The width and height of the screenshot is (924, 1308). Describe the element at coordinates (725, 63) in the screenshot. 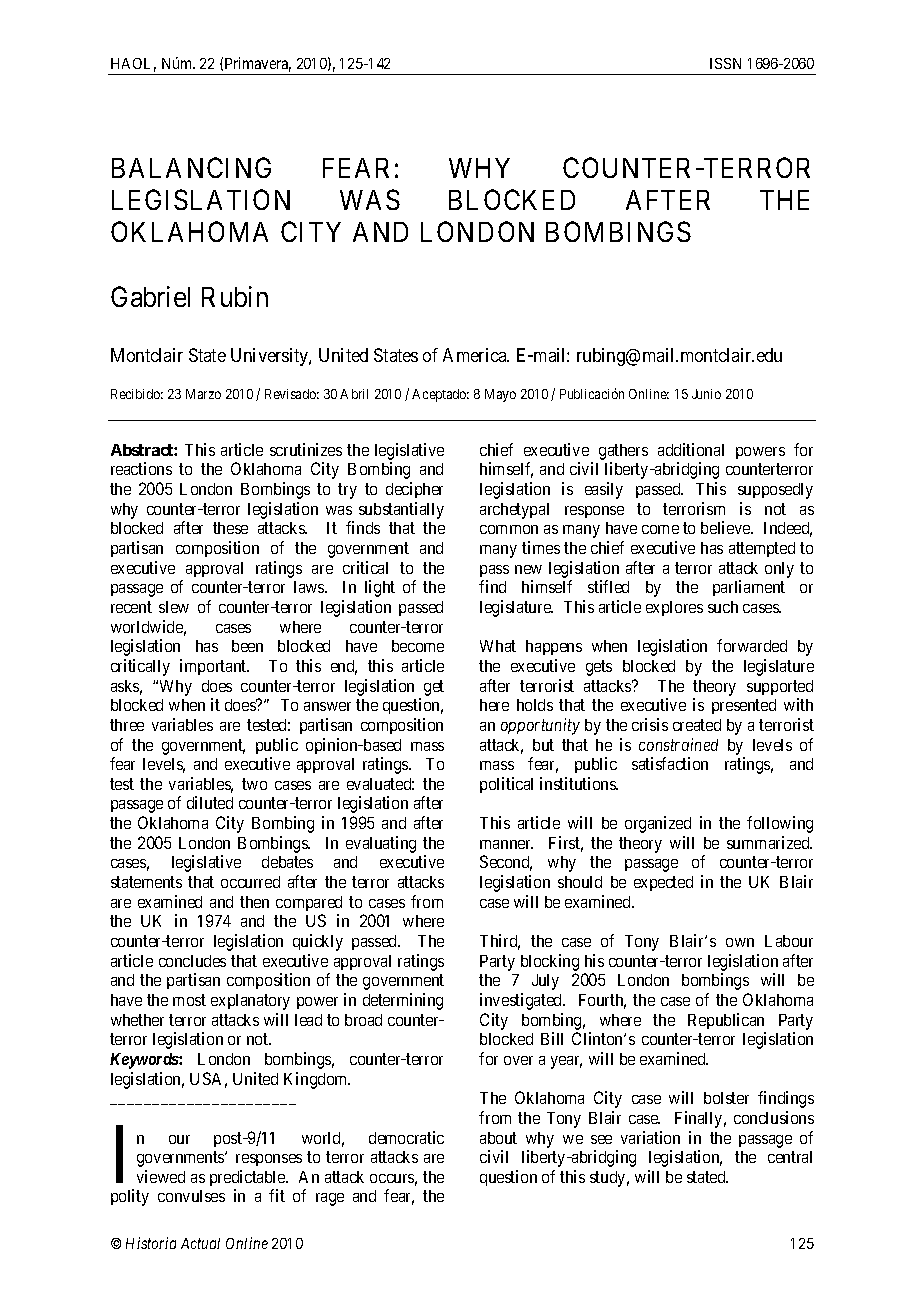

I see `ISSN` at that location.
